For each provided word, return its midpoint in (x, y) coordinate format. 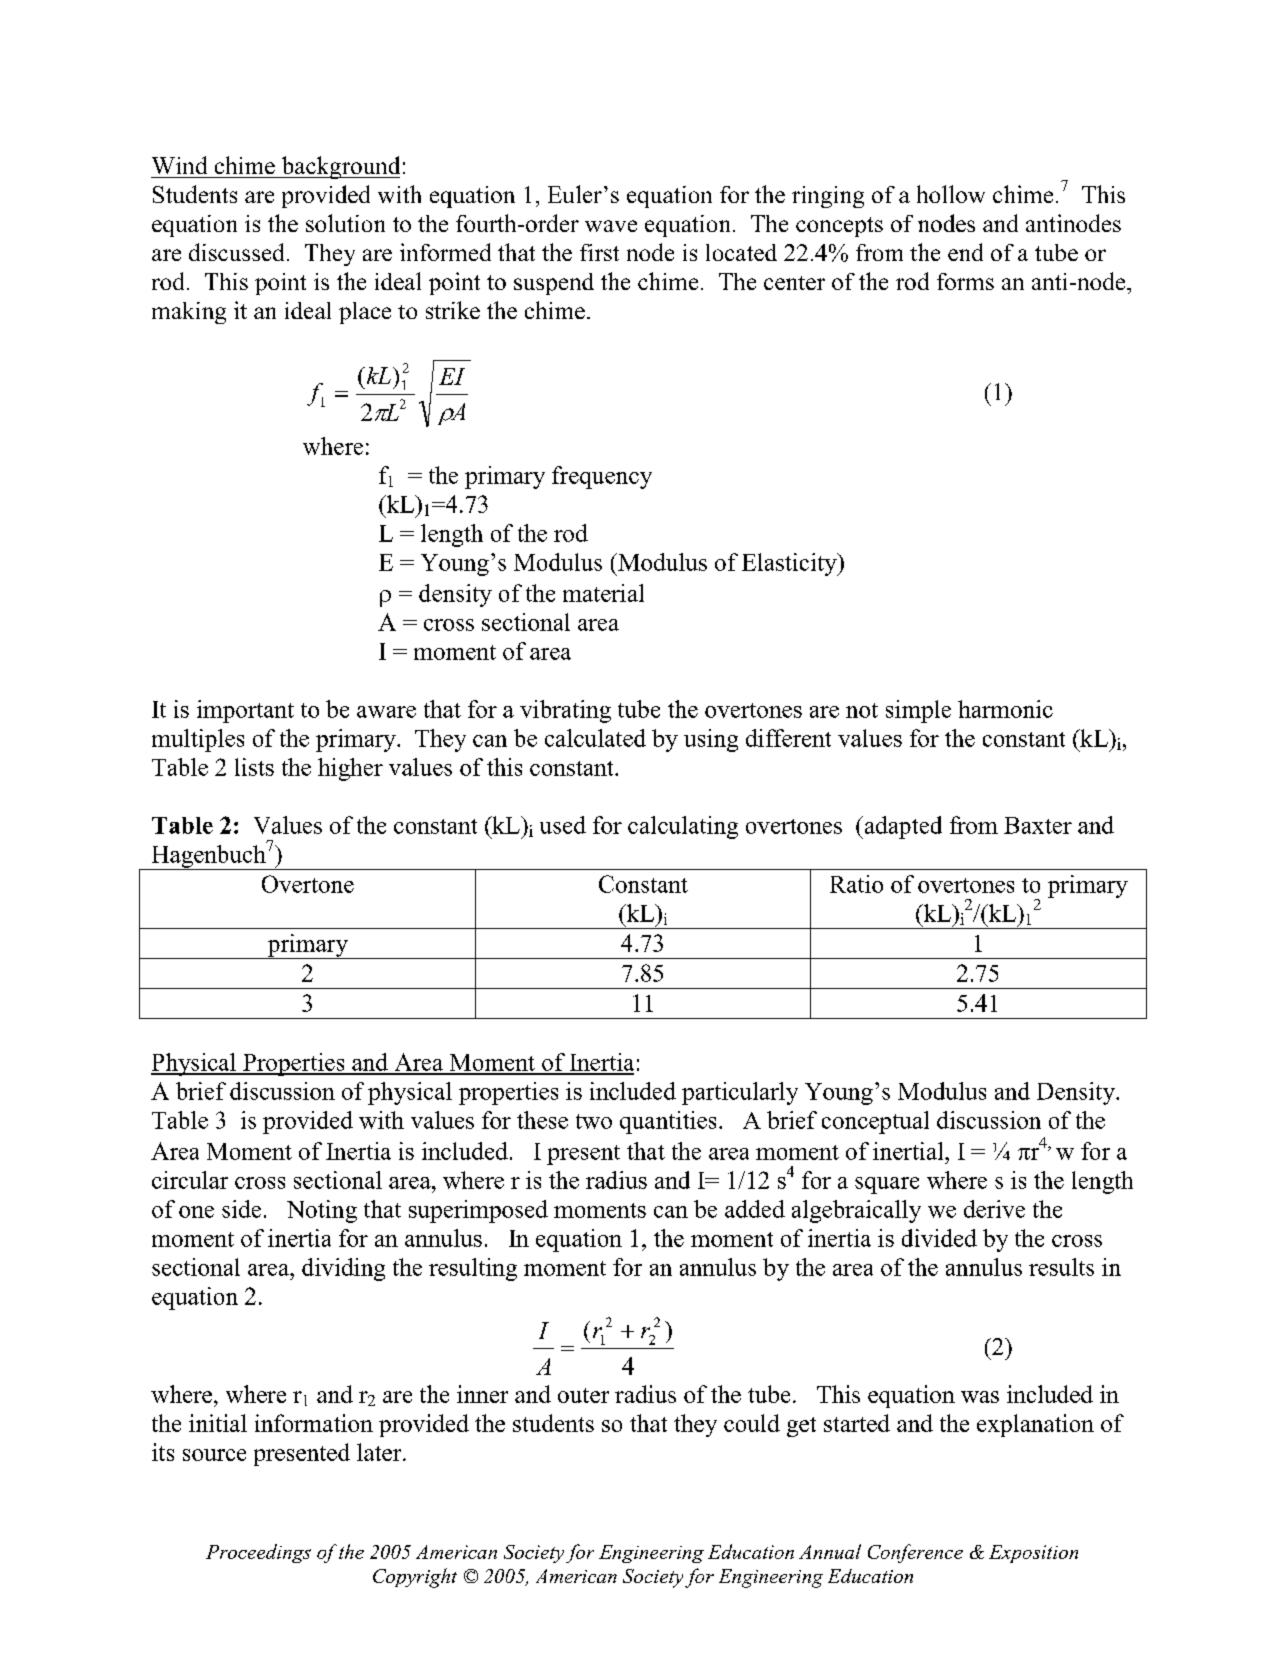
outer (583, 1395)
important (245, 711)
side (241, 1209)
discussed (236, 252)
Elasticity (790, 564)
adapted (902, 827)
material (603, 593)
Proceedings (258, 1553)
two (594, 1121)
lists (254, 767)
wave (611, 226)
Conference (915, 1553)
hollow (951, 194)
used (563, 825)
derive (994, 1209)
